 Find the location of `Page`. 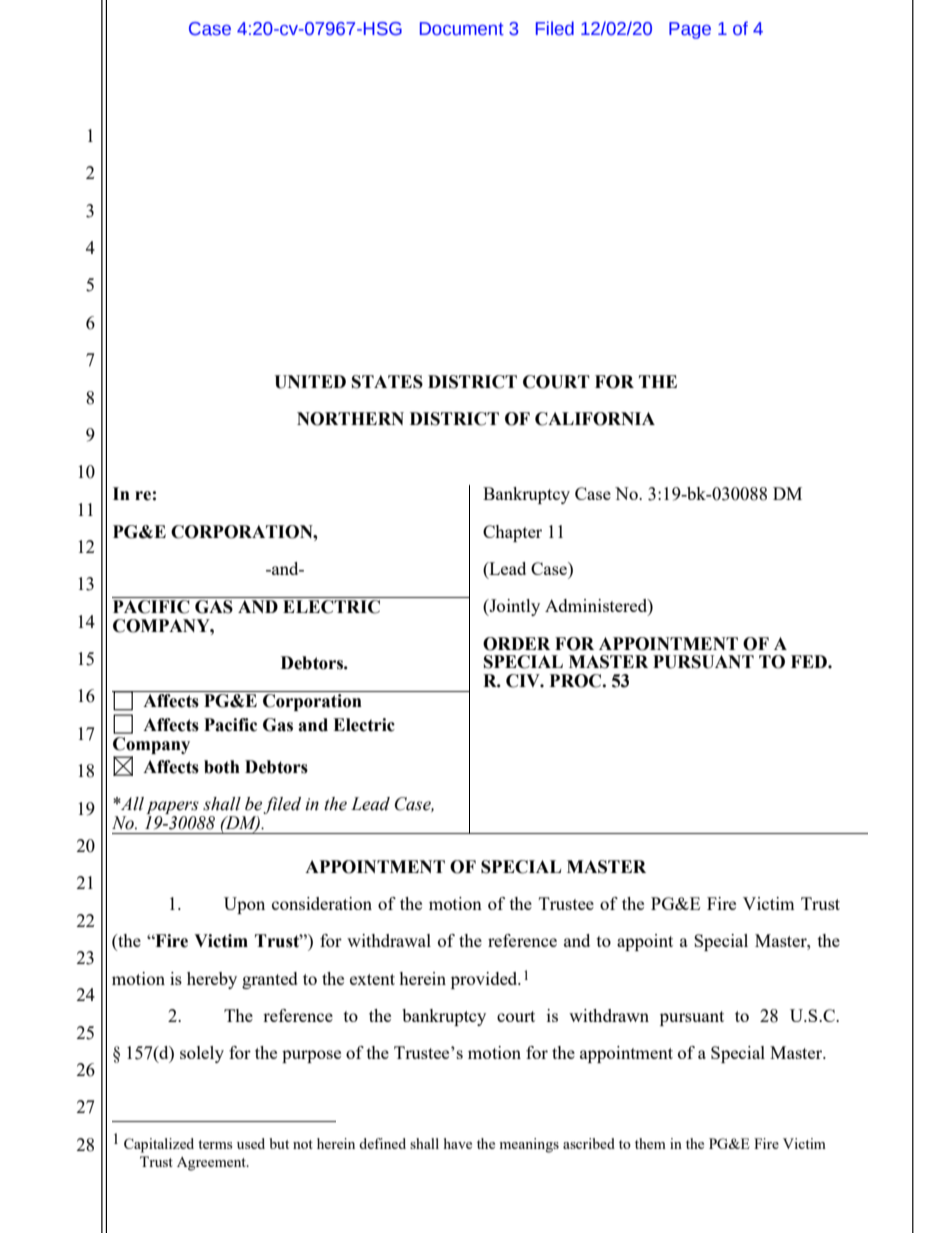

Page is located at coordinates (690, 30).
